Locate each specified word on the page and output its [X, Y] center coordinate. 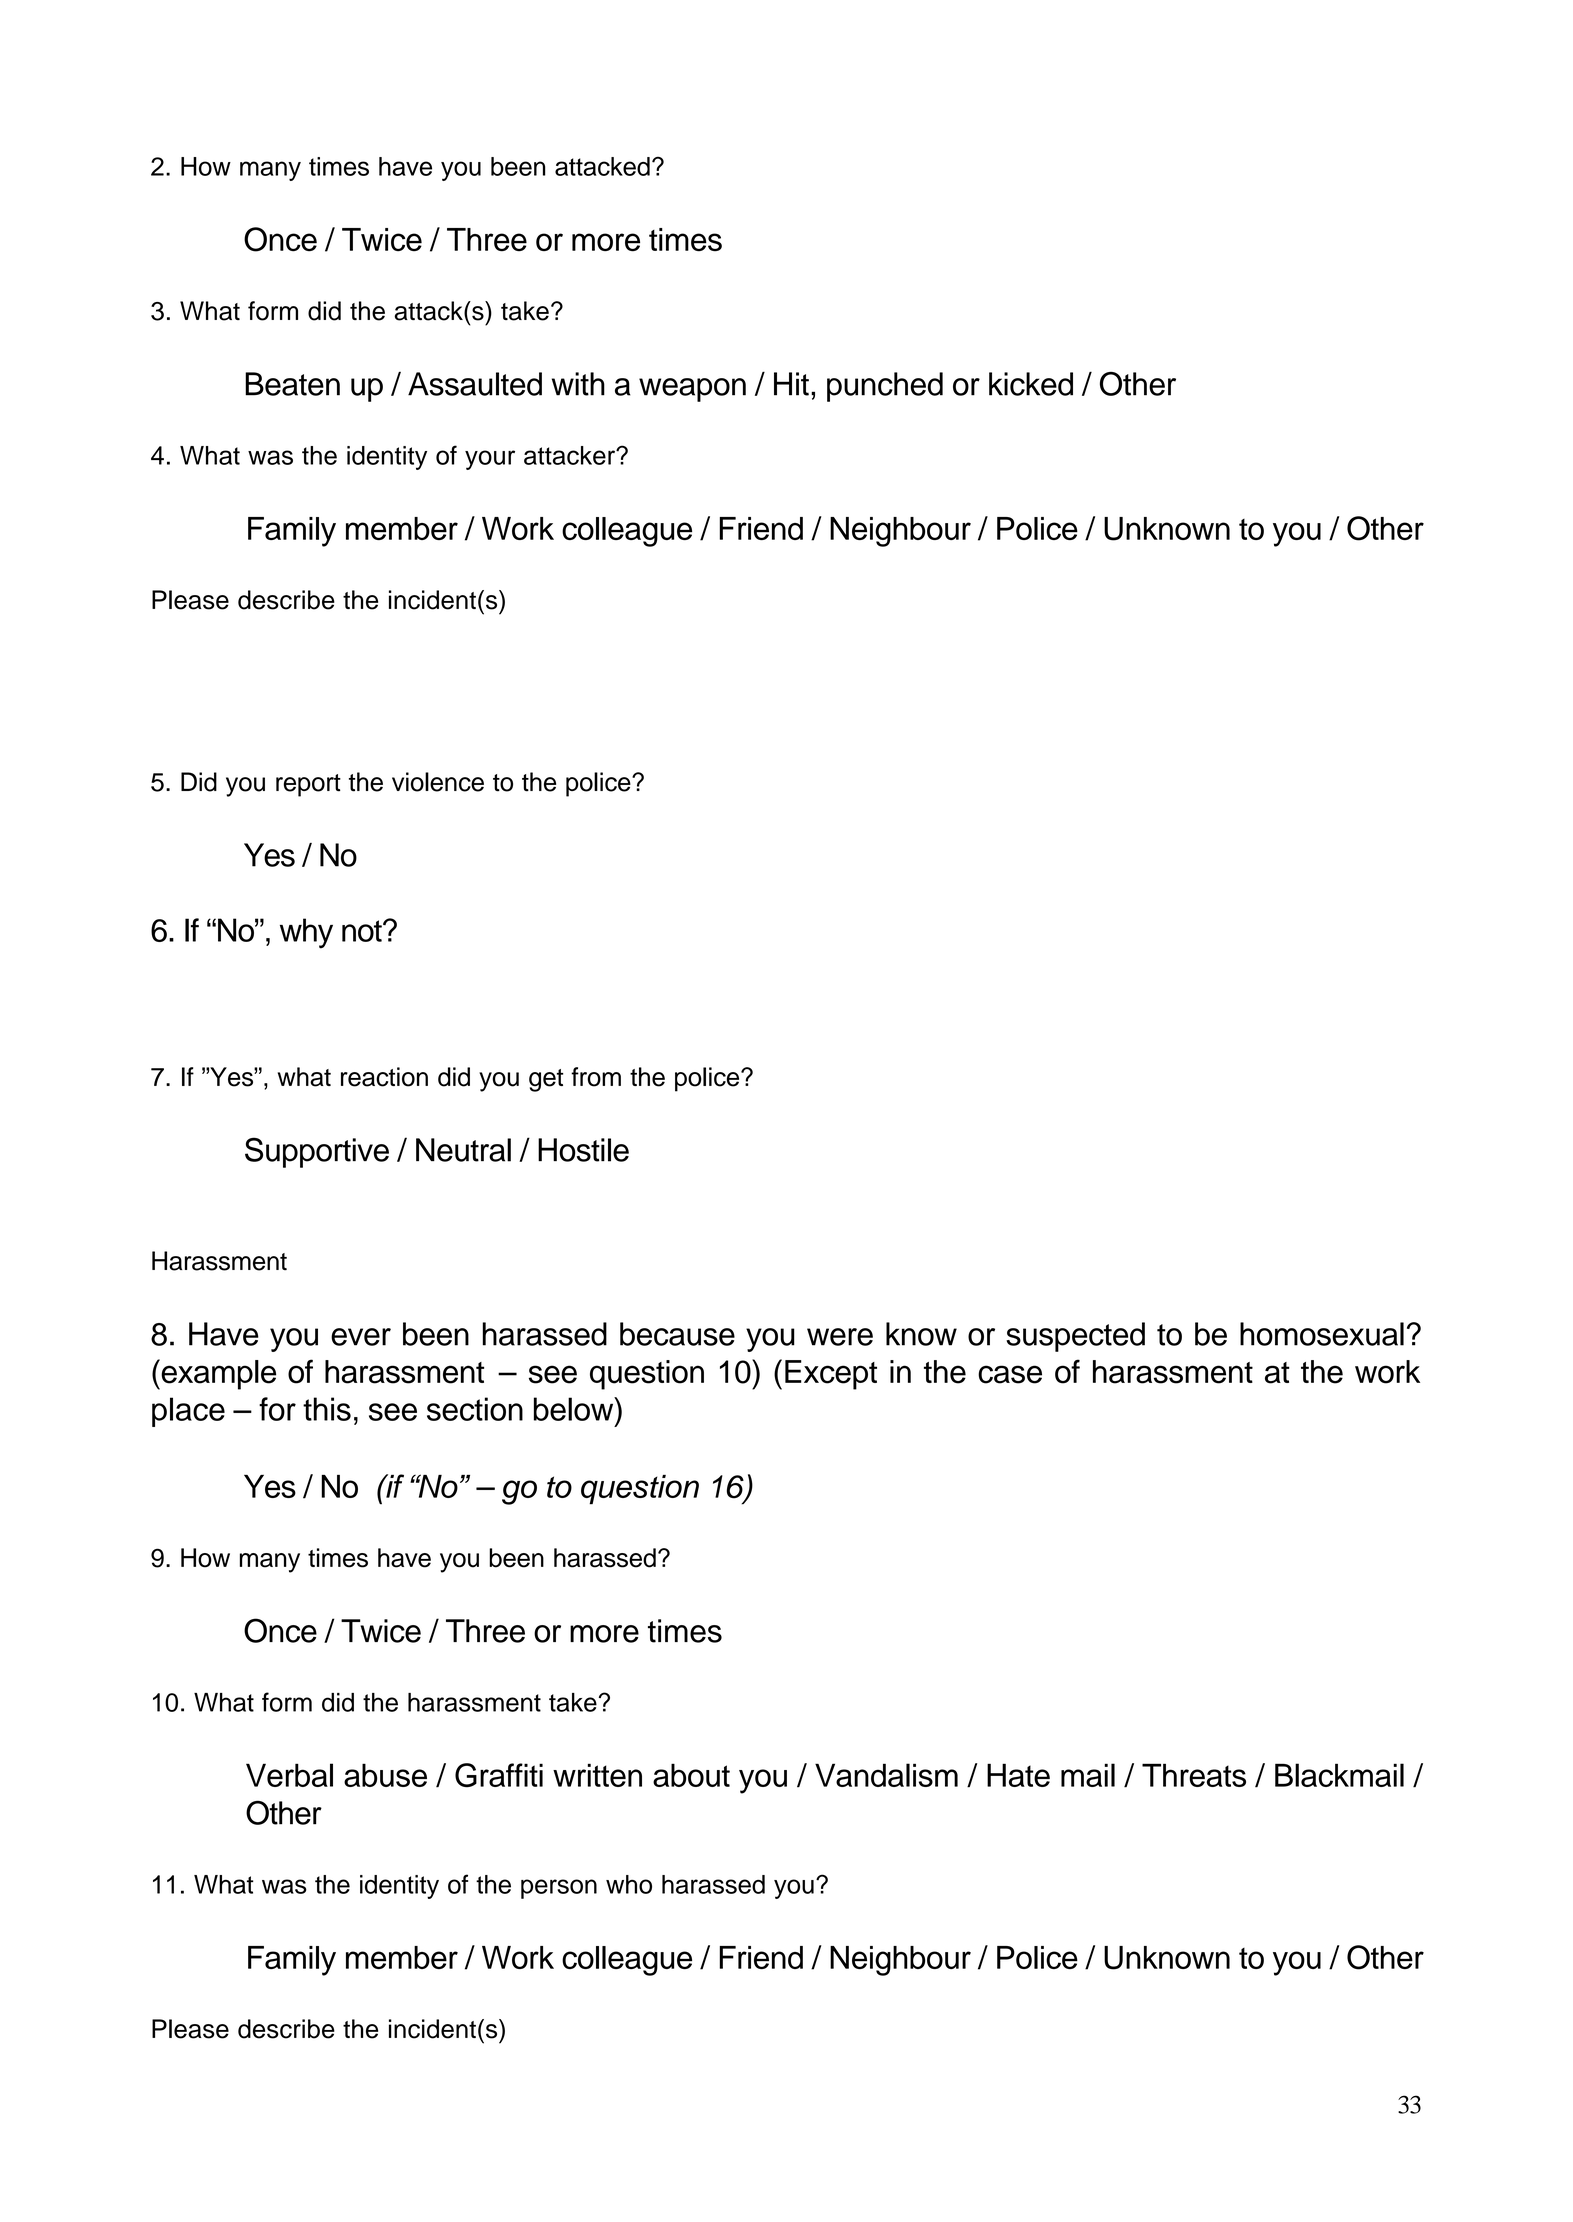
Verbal [289, 1775]
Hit [791, 384]
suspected [1075, 1337]
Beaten [292, 384]
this [327, 1409]
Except [831, 1375]
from [596, 1077]
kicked [1031, 384]
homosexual [1322, 1334]
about [691, 1775]
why [306, 933]
